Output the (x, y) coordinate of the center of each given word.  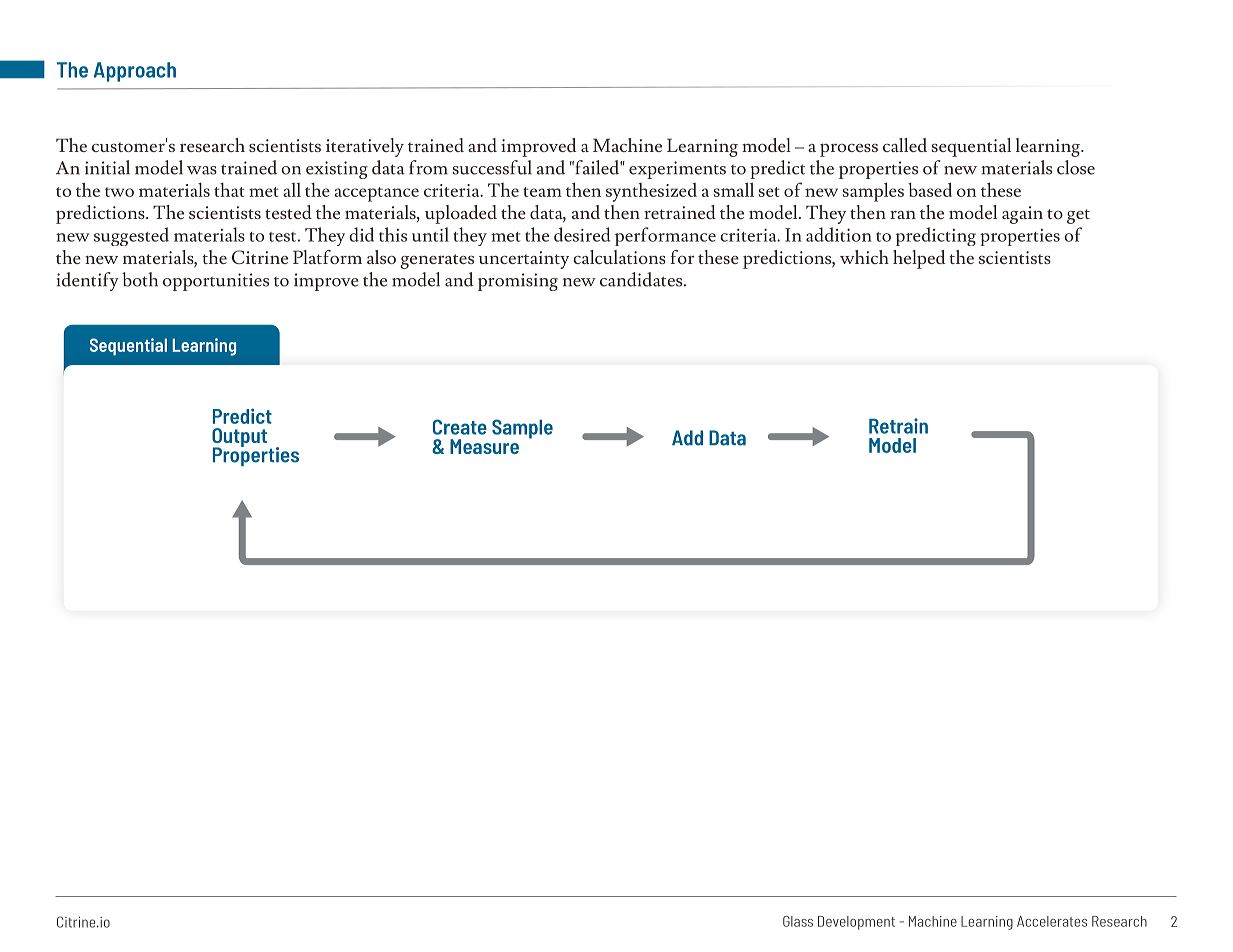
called (905, 145)
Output (239, 438)
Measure (484, 446)
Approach (135, 72)
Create (460, 427)
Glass (798, 921)
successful (492, 167)
